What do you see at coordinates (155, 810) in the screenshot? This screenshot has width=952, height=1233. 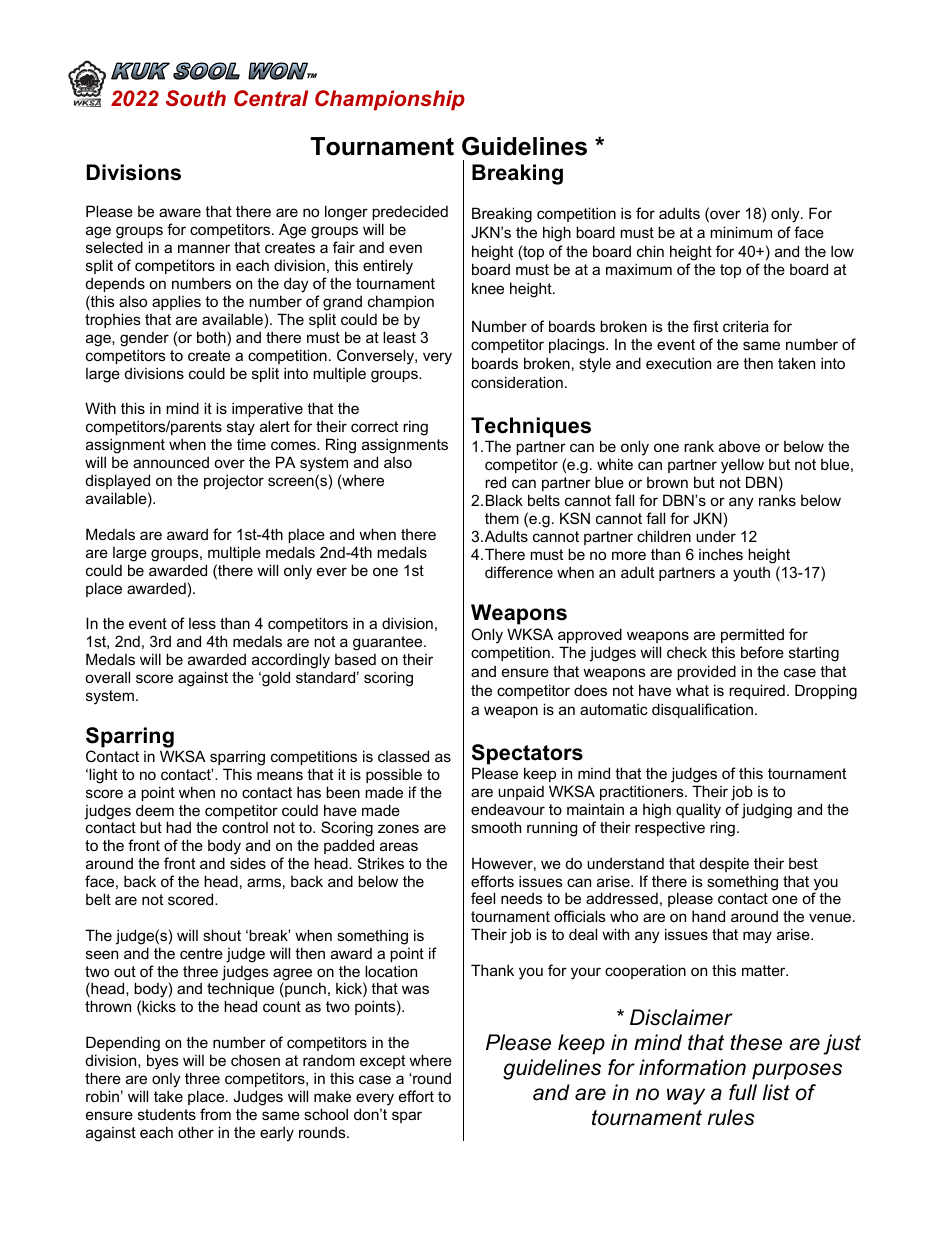 I see `deem` at bounding box center [155, 810].
